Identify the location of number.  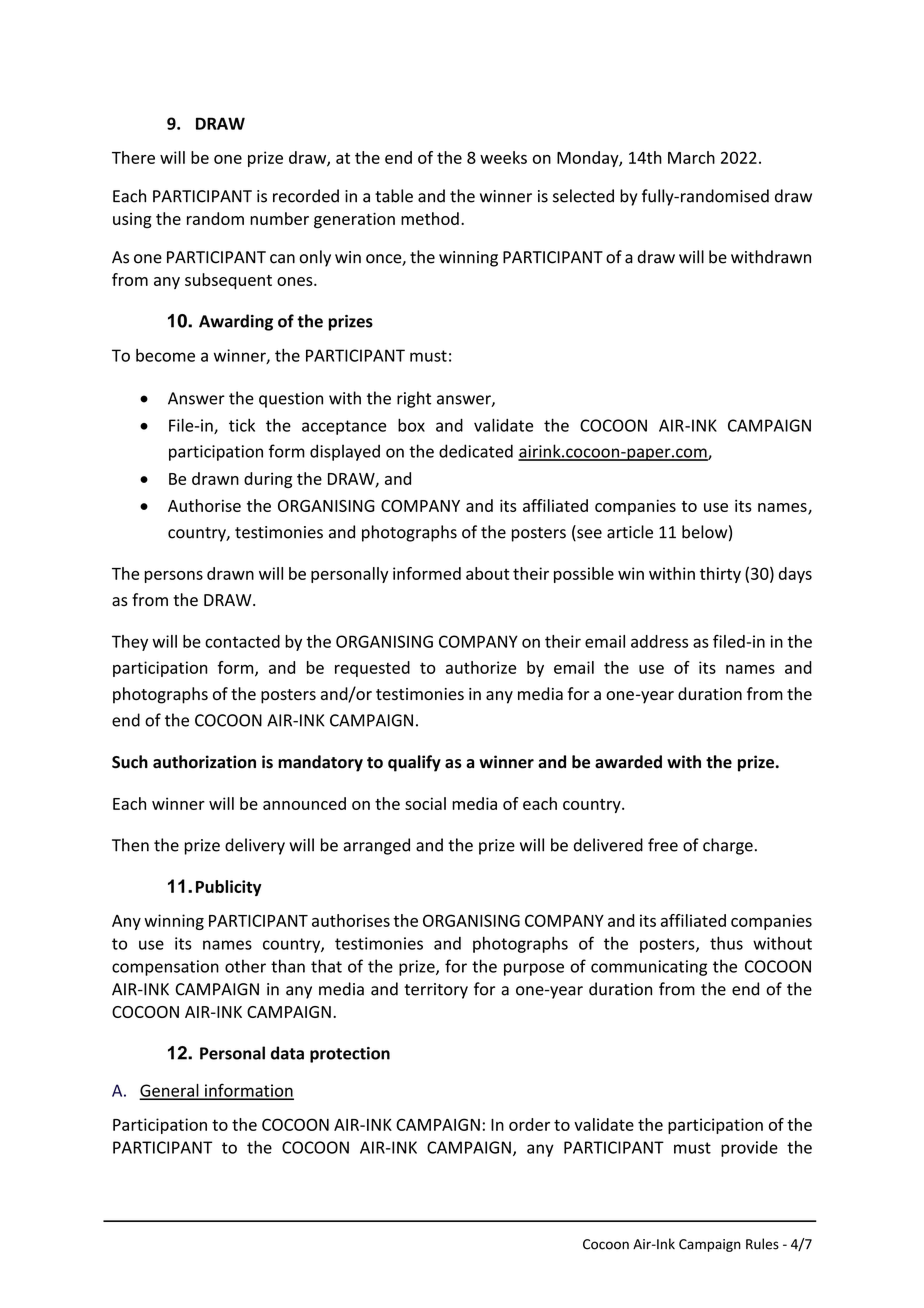
(279, 218).
